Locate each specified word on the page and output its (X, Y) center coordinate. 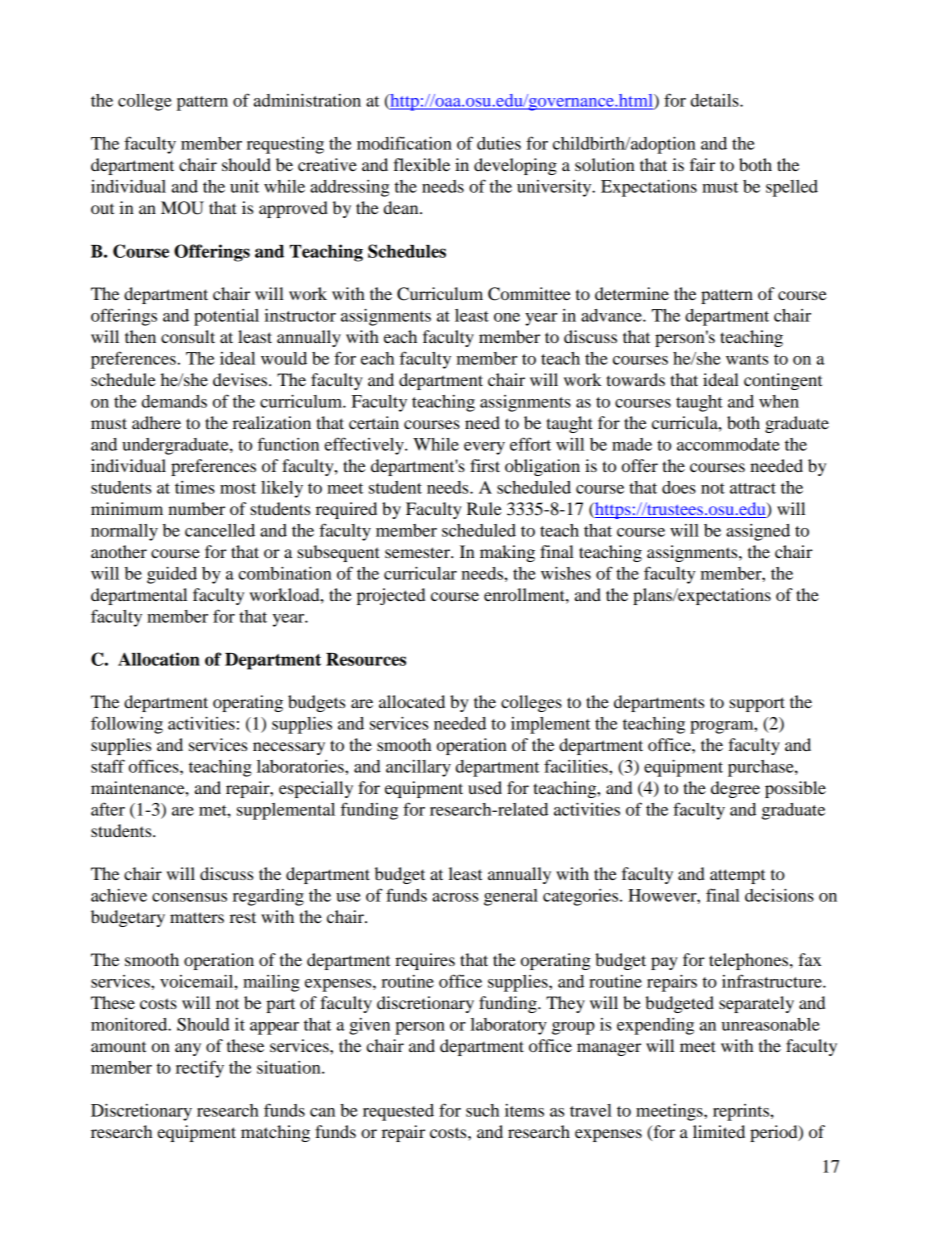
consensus (189, 897)
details (716, 100)
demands (174, 401)
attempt (737, 876)
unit (244, 186)
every (484, 448)
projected (391, 596)
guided (172, 575)
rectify (200, 1069)
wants (747, 359)
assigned (758, 532)
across (455, 897)
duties (499, 143)
